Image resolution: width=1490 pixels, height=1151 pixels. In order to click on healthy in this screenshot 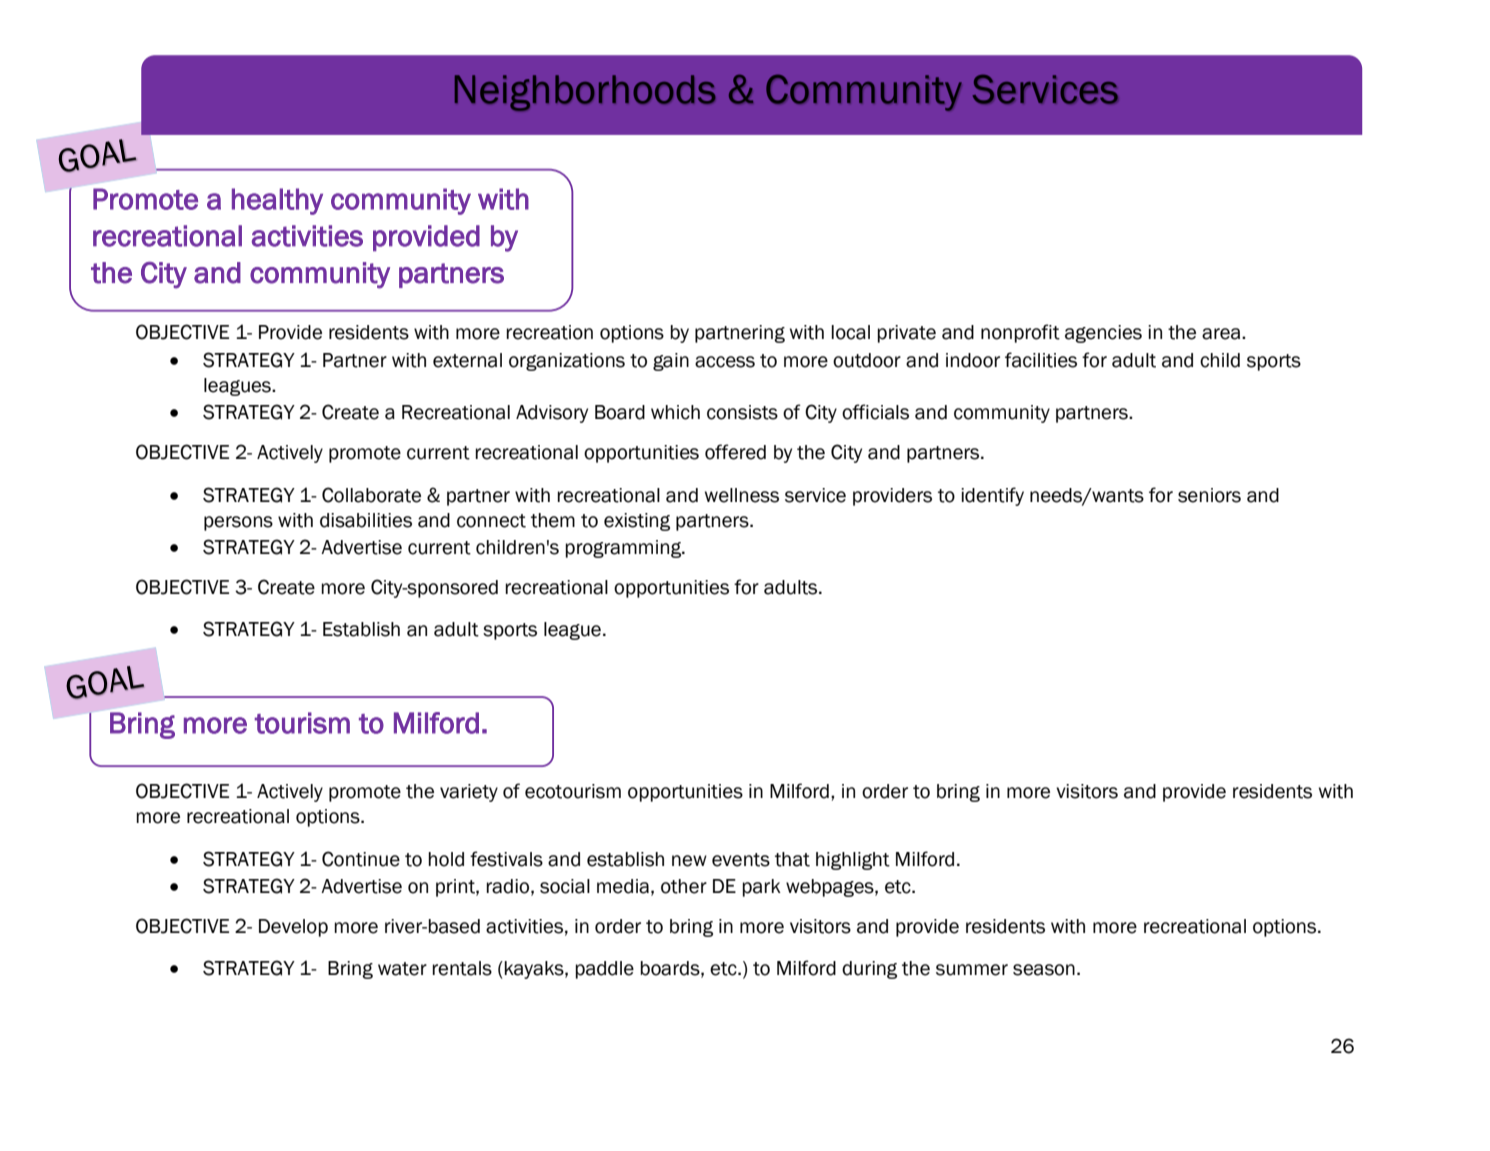, I will do `click(277, 201)`.
